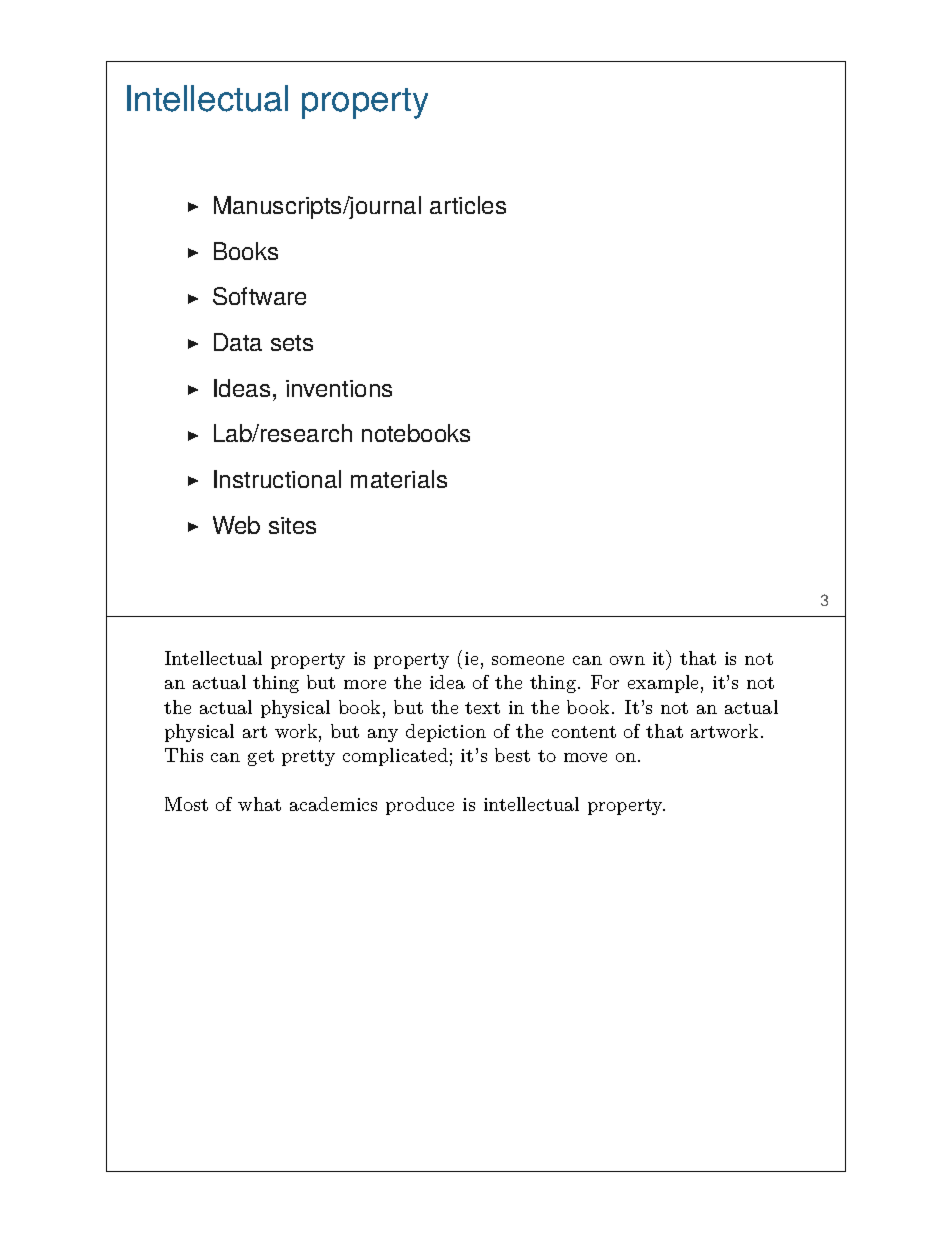  I want to click on what, so click(259, 804).
